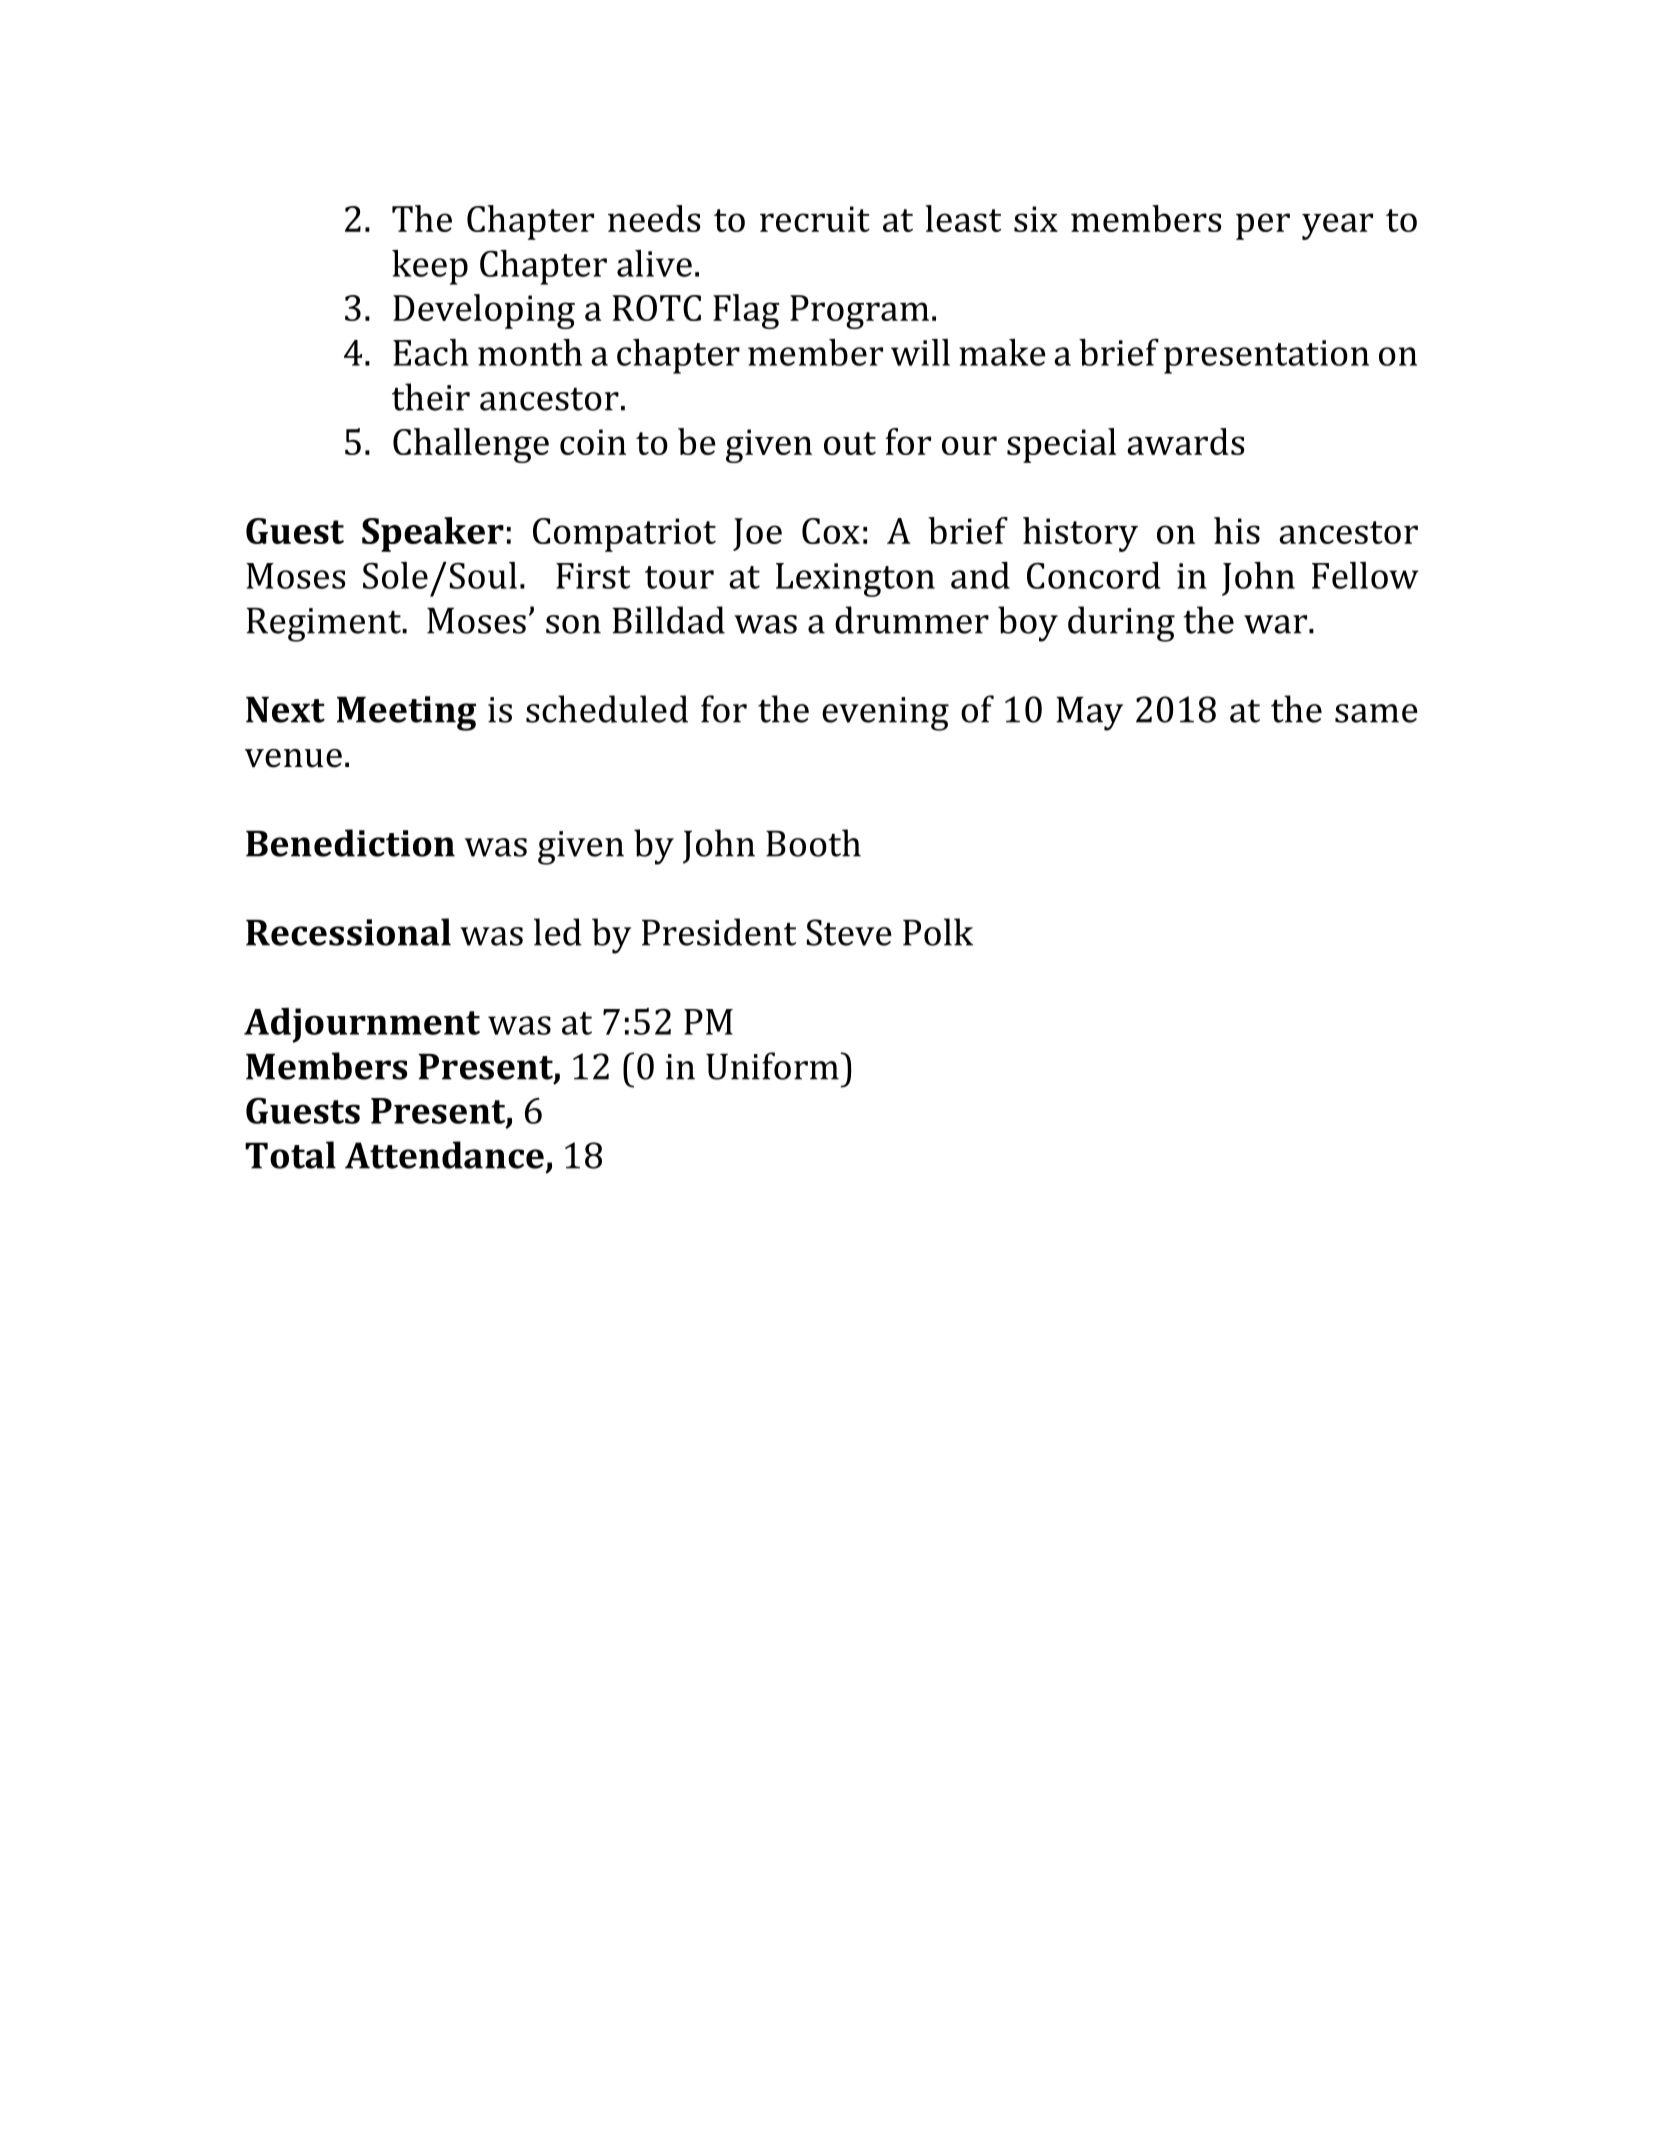 The image size is (1663, 2152). Describe the element at coordinates (850, 443) in the screenshot. I see `out` at that location.
